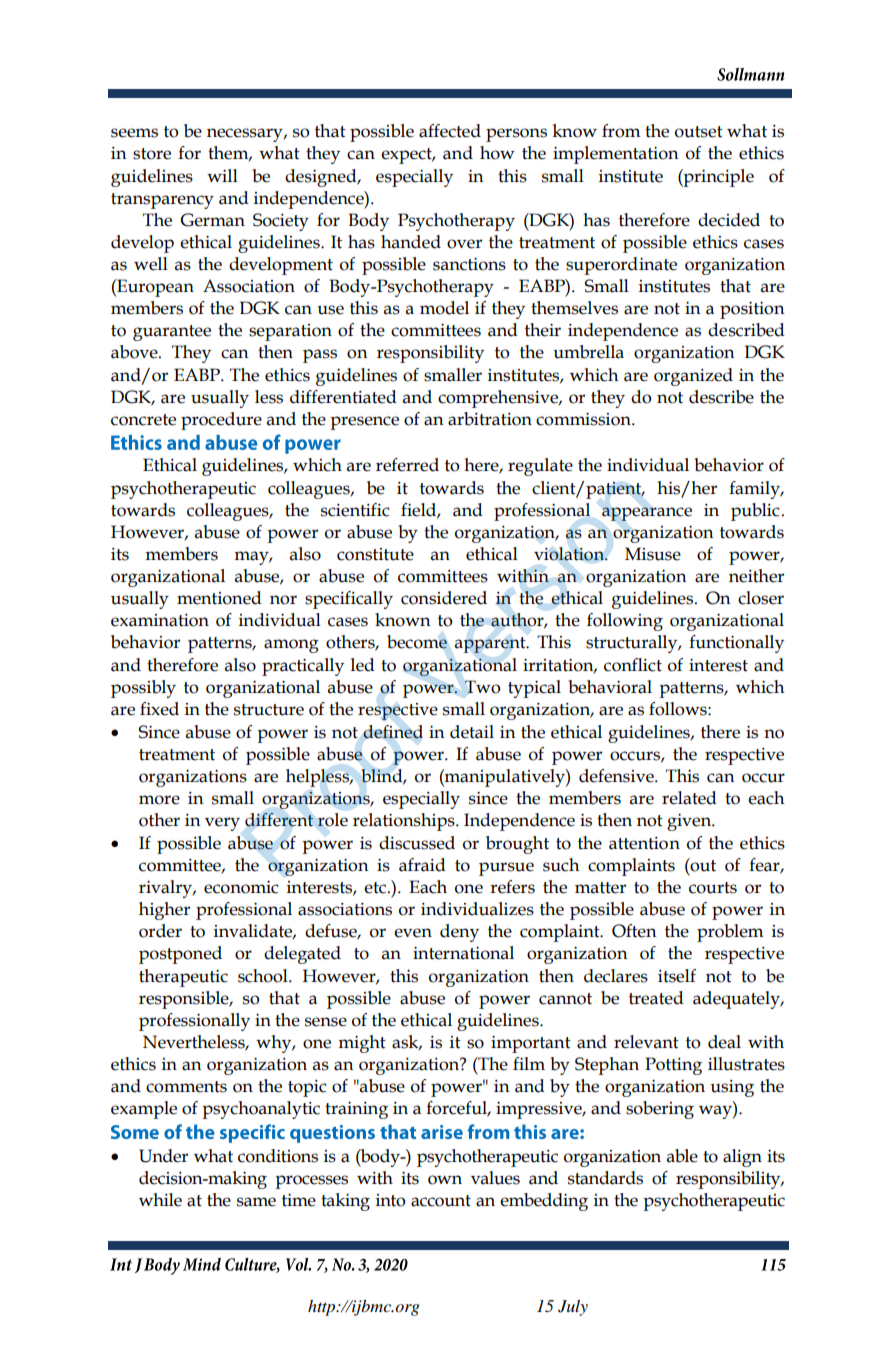 The width and height of the document is (896, 1345). What do you see at coordinates (713, 888) in the document?
I see `courts` at bounding box center [713, 888].
